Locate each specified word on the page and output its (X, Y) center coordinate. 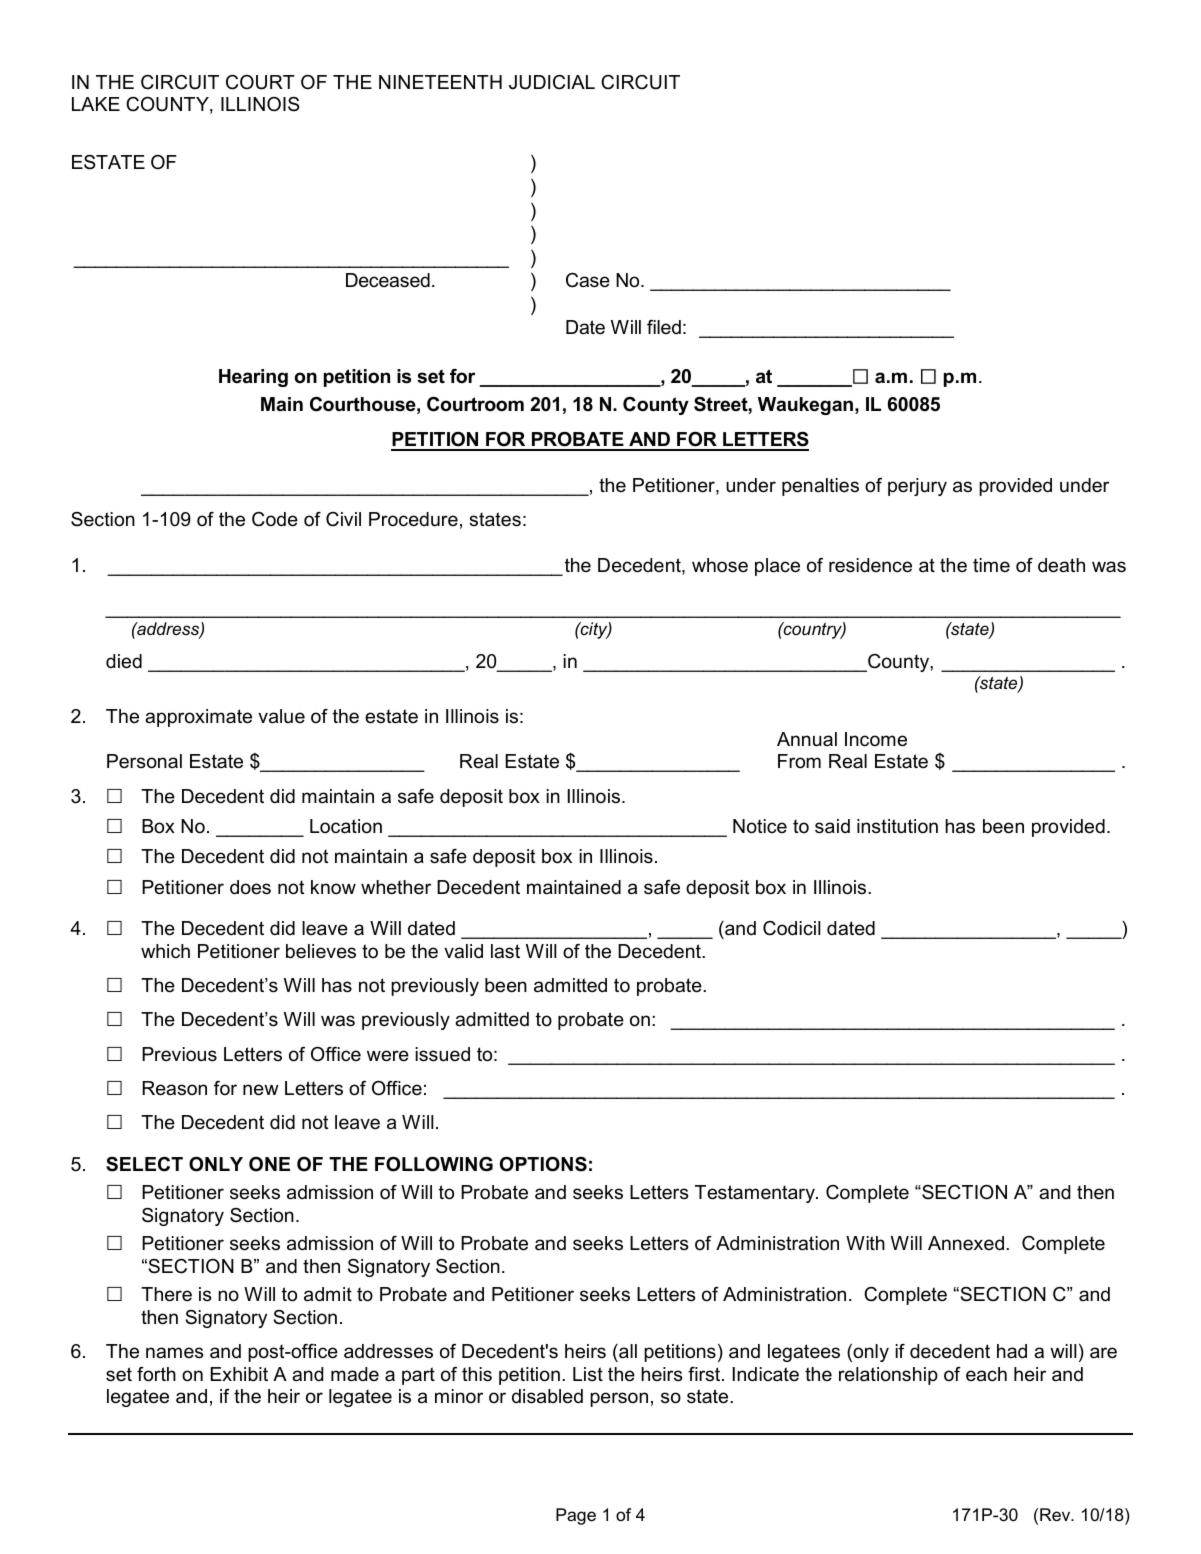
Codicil (792, 928)
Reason (174, 1088)
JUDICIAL (552, 82)
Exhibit (239, 1374)
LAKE (96, 104)
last (505, 951)
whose (720, 565)
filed (664, 327)
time (991, 565)
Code (275, 519)
